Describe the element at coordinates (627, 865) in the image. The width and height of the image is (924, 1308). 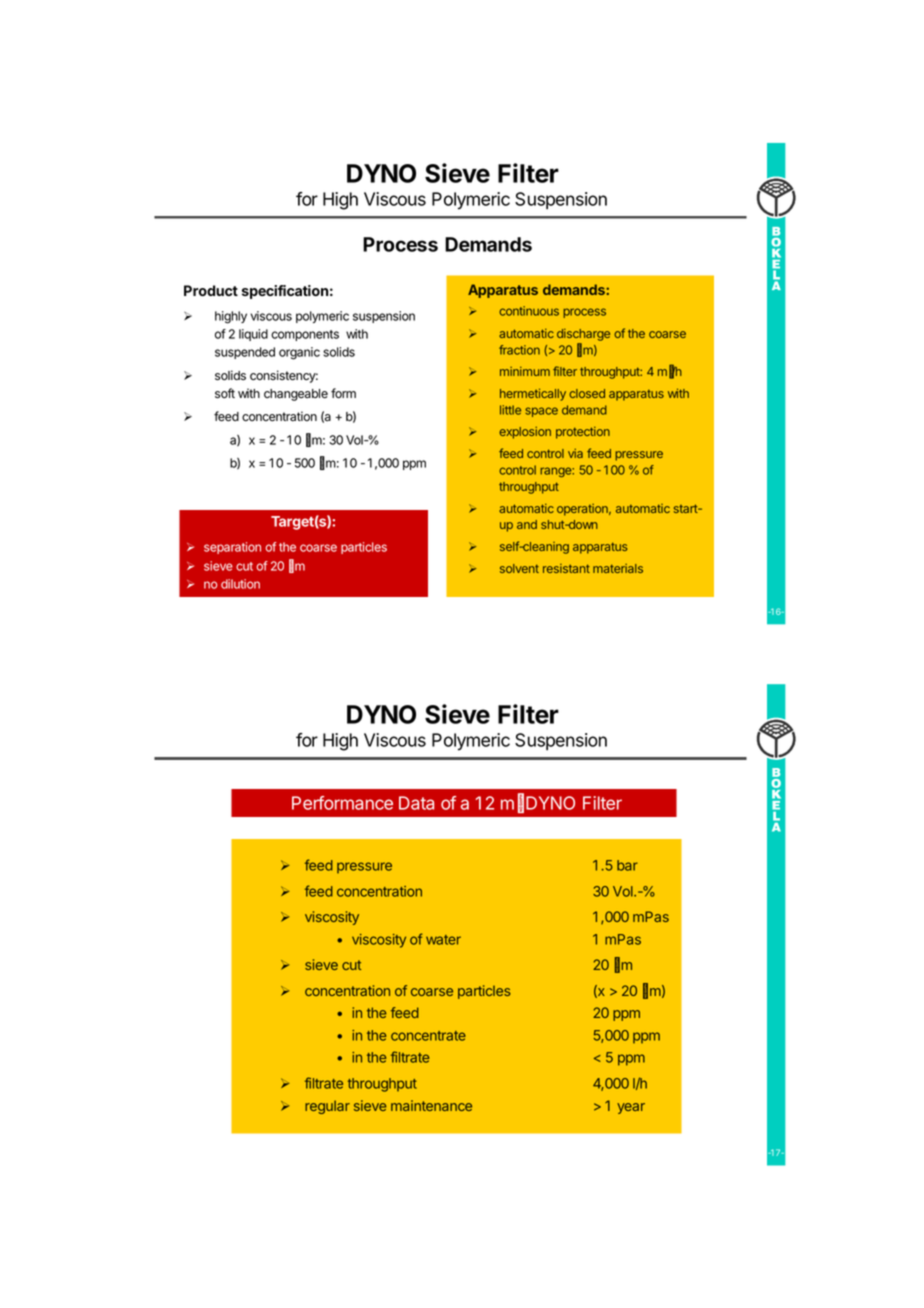
I see `bar` at that location.
